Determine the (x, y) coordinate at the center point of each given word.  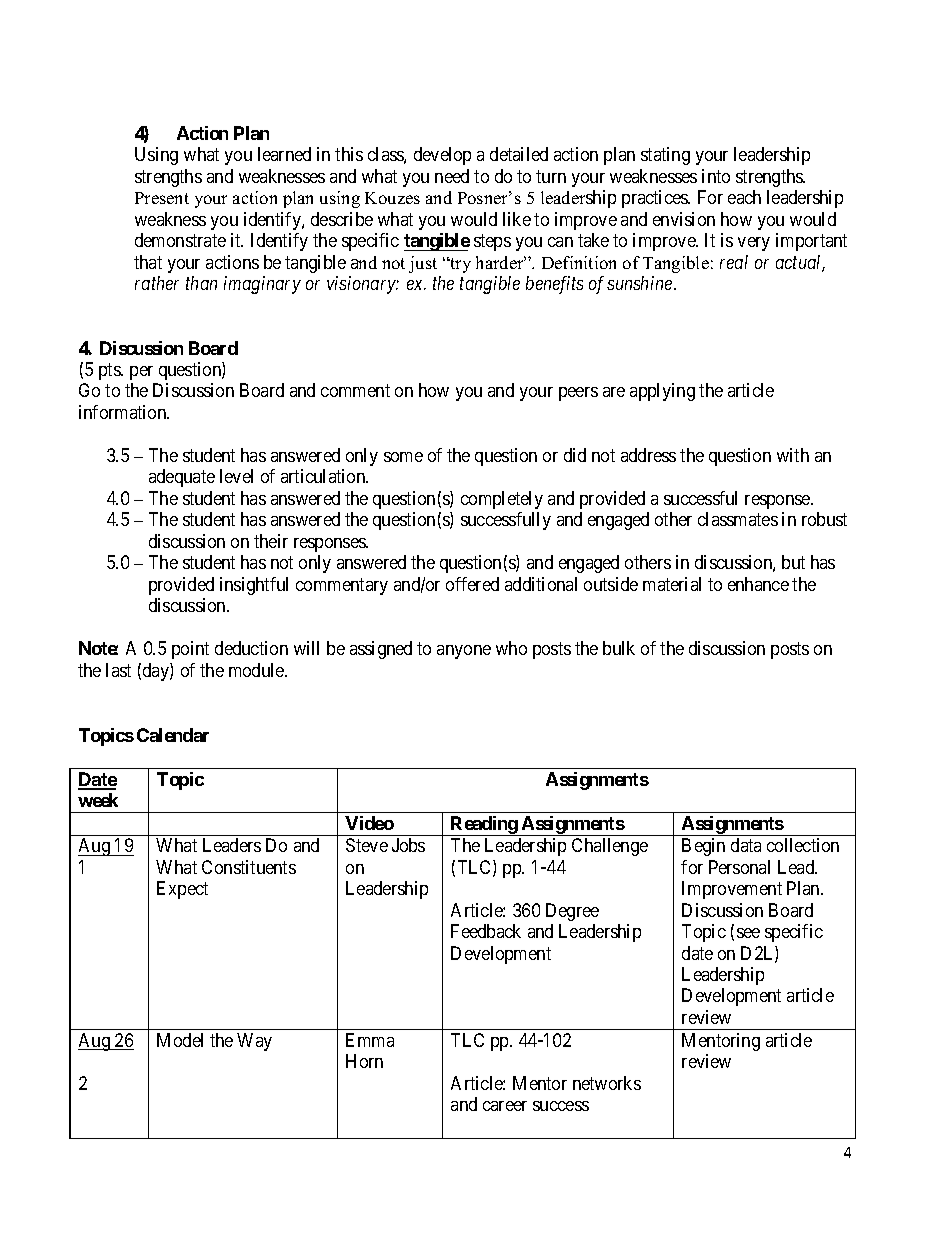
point (190, 650)
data (746, 845)
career (505, 1106)
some (403, 457)
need (452, 176)
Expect (182, 890)
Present (162, 198)
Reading (484, 826)
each (744, 197)
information (124, 412)
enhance (758, 584)
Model (180, 1040)
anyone (464, 652)
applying (662, 392)
